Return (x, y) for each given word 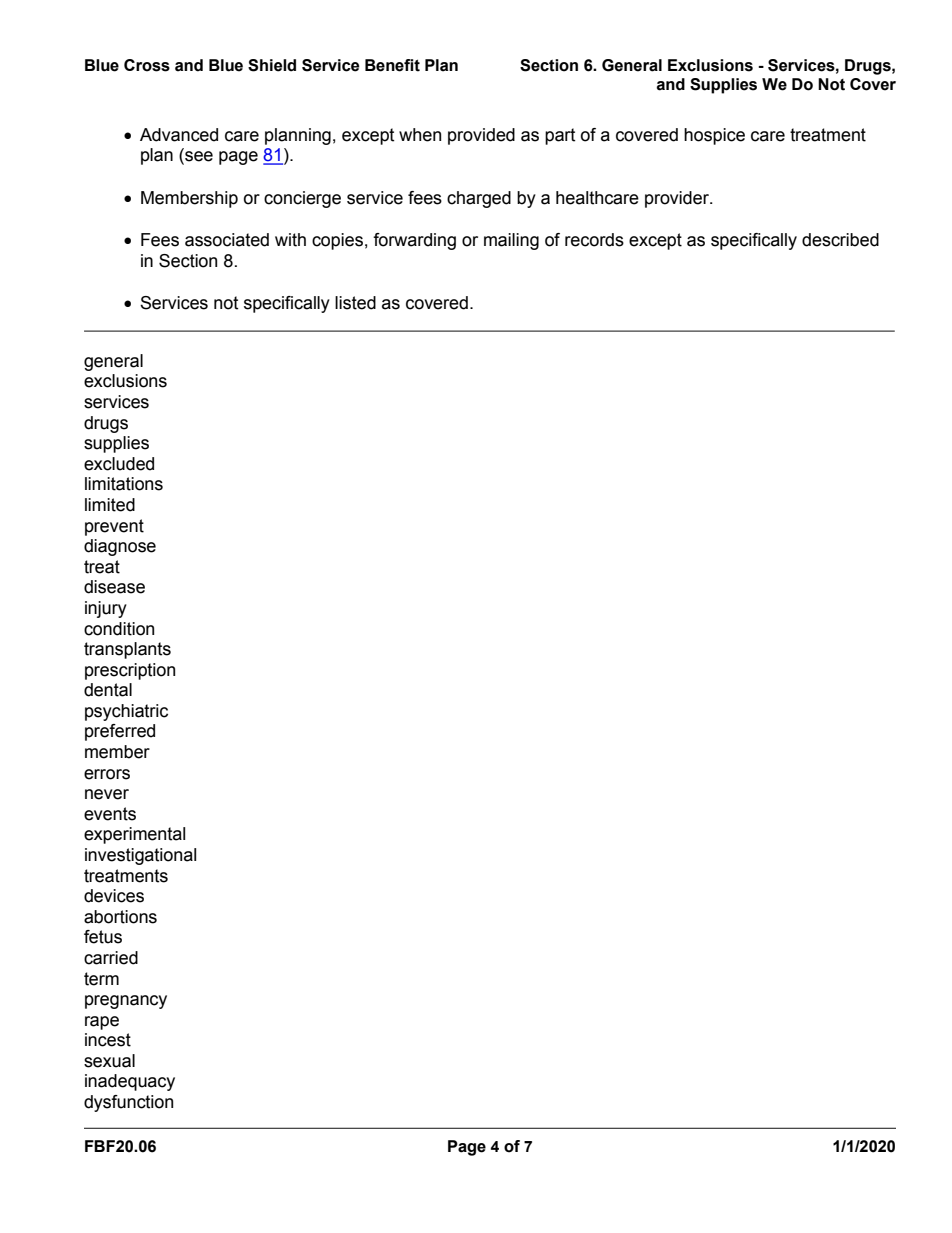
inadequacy (130, 1082)
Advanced (179, 135)
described (840, 240)
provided (481, 136)
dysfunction (128, 1103)
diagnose (120, 547)
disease (114, 587)
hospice (714, 136)
